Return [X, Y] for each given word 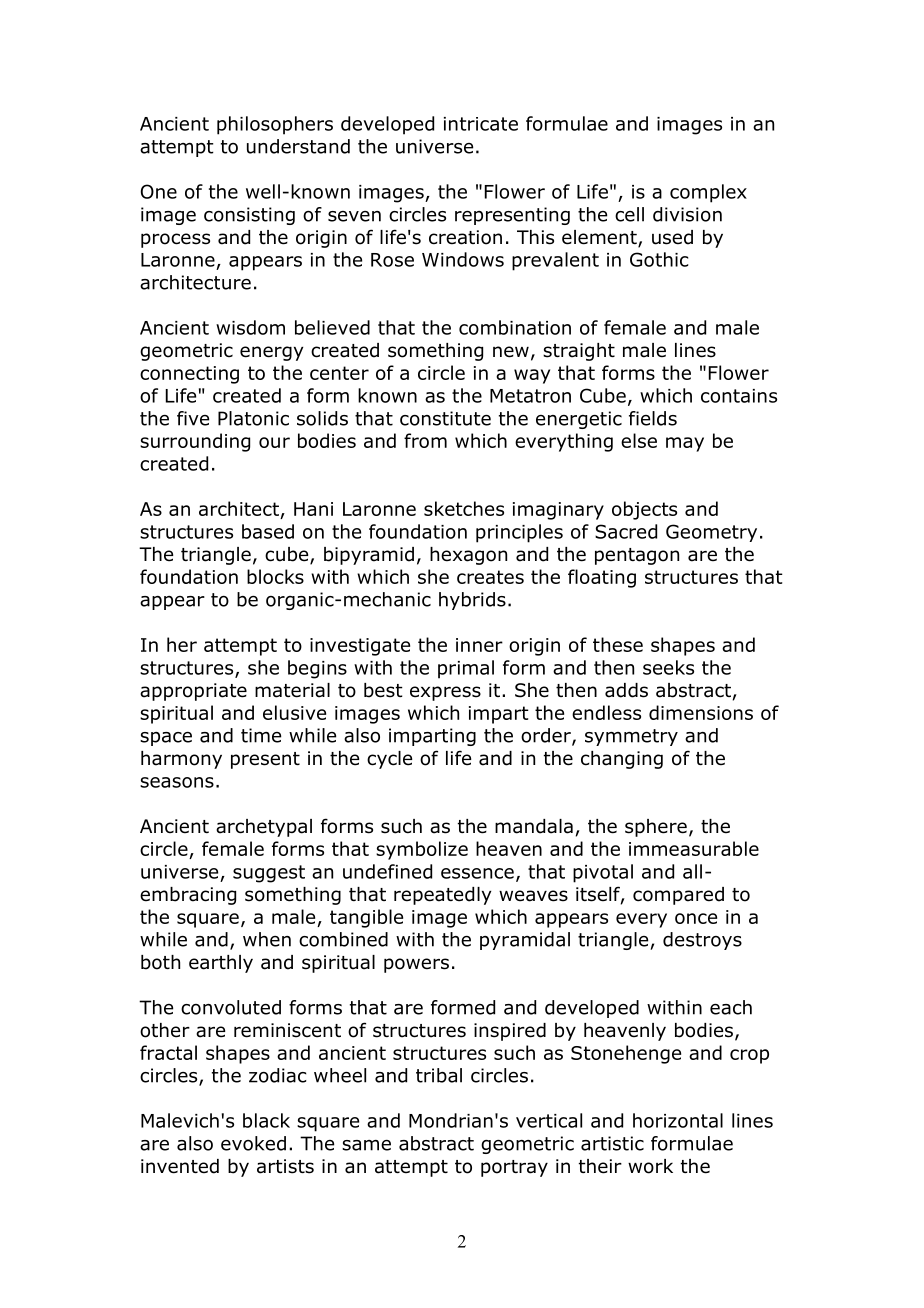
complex [708, 193]
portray [514, 1168]
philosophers [275, 125]
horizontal [678, 1120]
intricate [481, 124]
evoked [253, 1143]
